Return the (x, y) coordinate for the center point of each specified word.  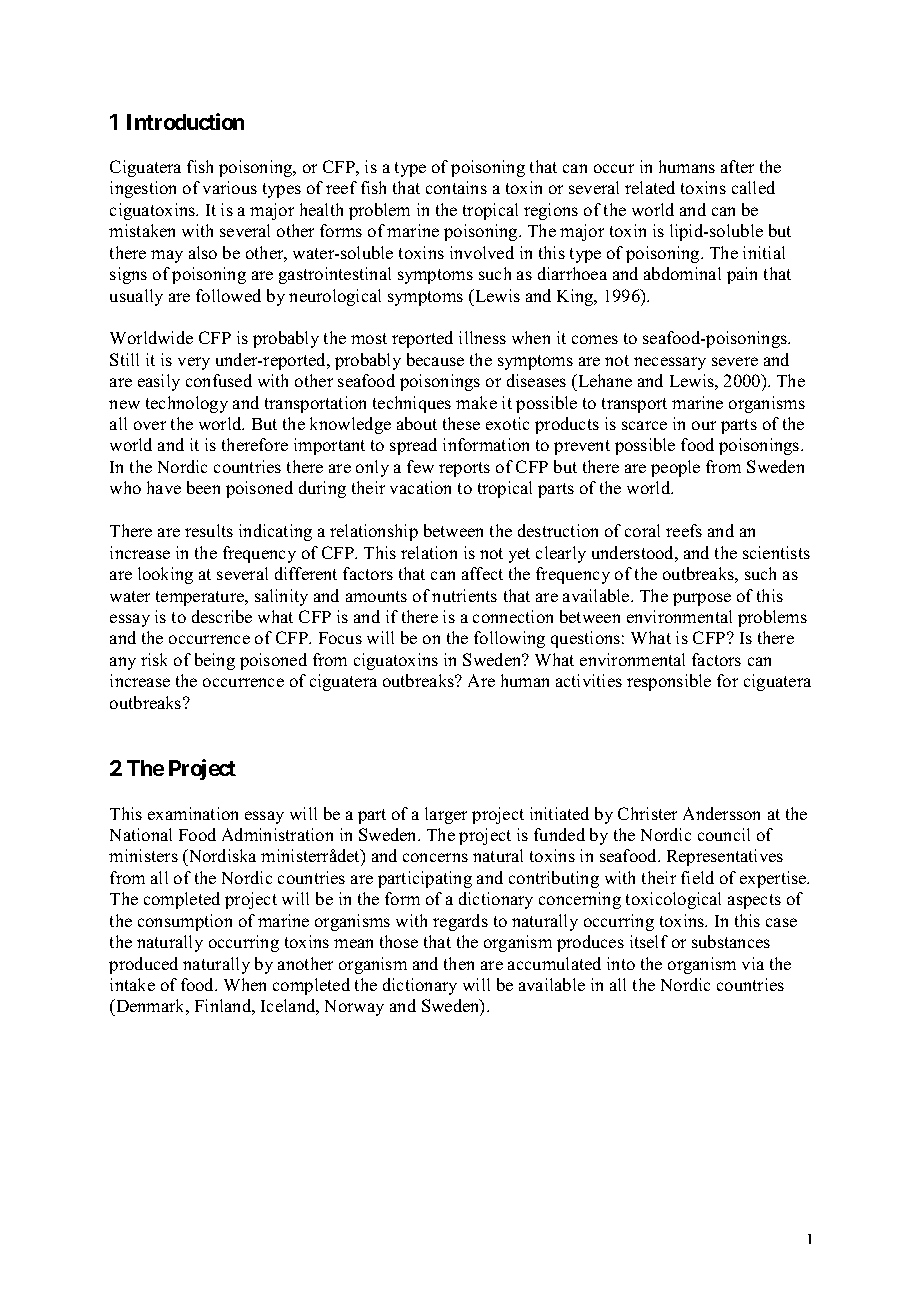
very (194, 363)
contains (456, 187)
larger (446, 815)
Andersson (721, 813)
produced (143, 965)
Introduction (185, 121)
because (435, 359)
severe (735, 361)
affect (482, 573)
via (753, 963)
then (459, 963)
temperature (201, 598)
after (737, 166)
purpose (702, 599)
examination (193, 813)
